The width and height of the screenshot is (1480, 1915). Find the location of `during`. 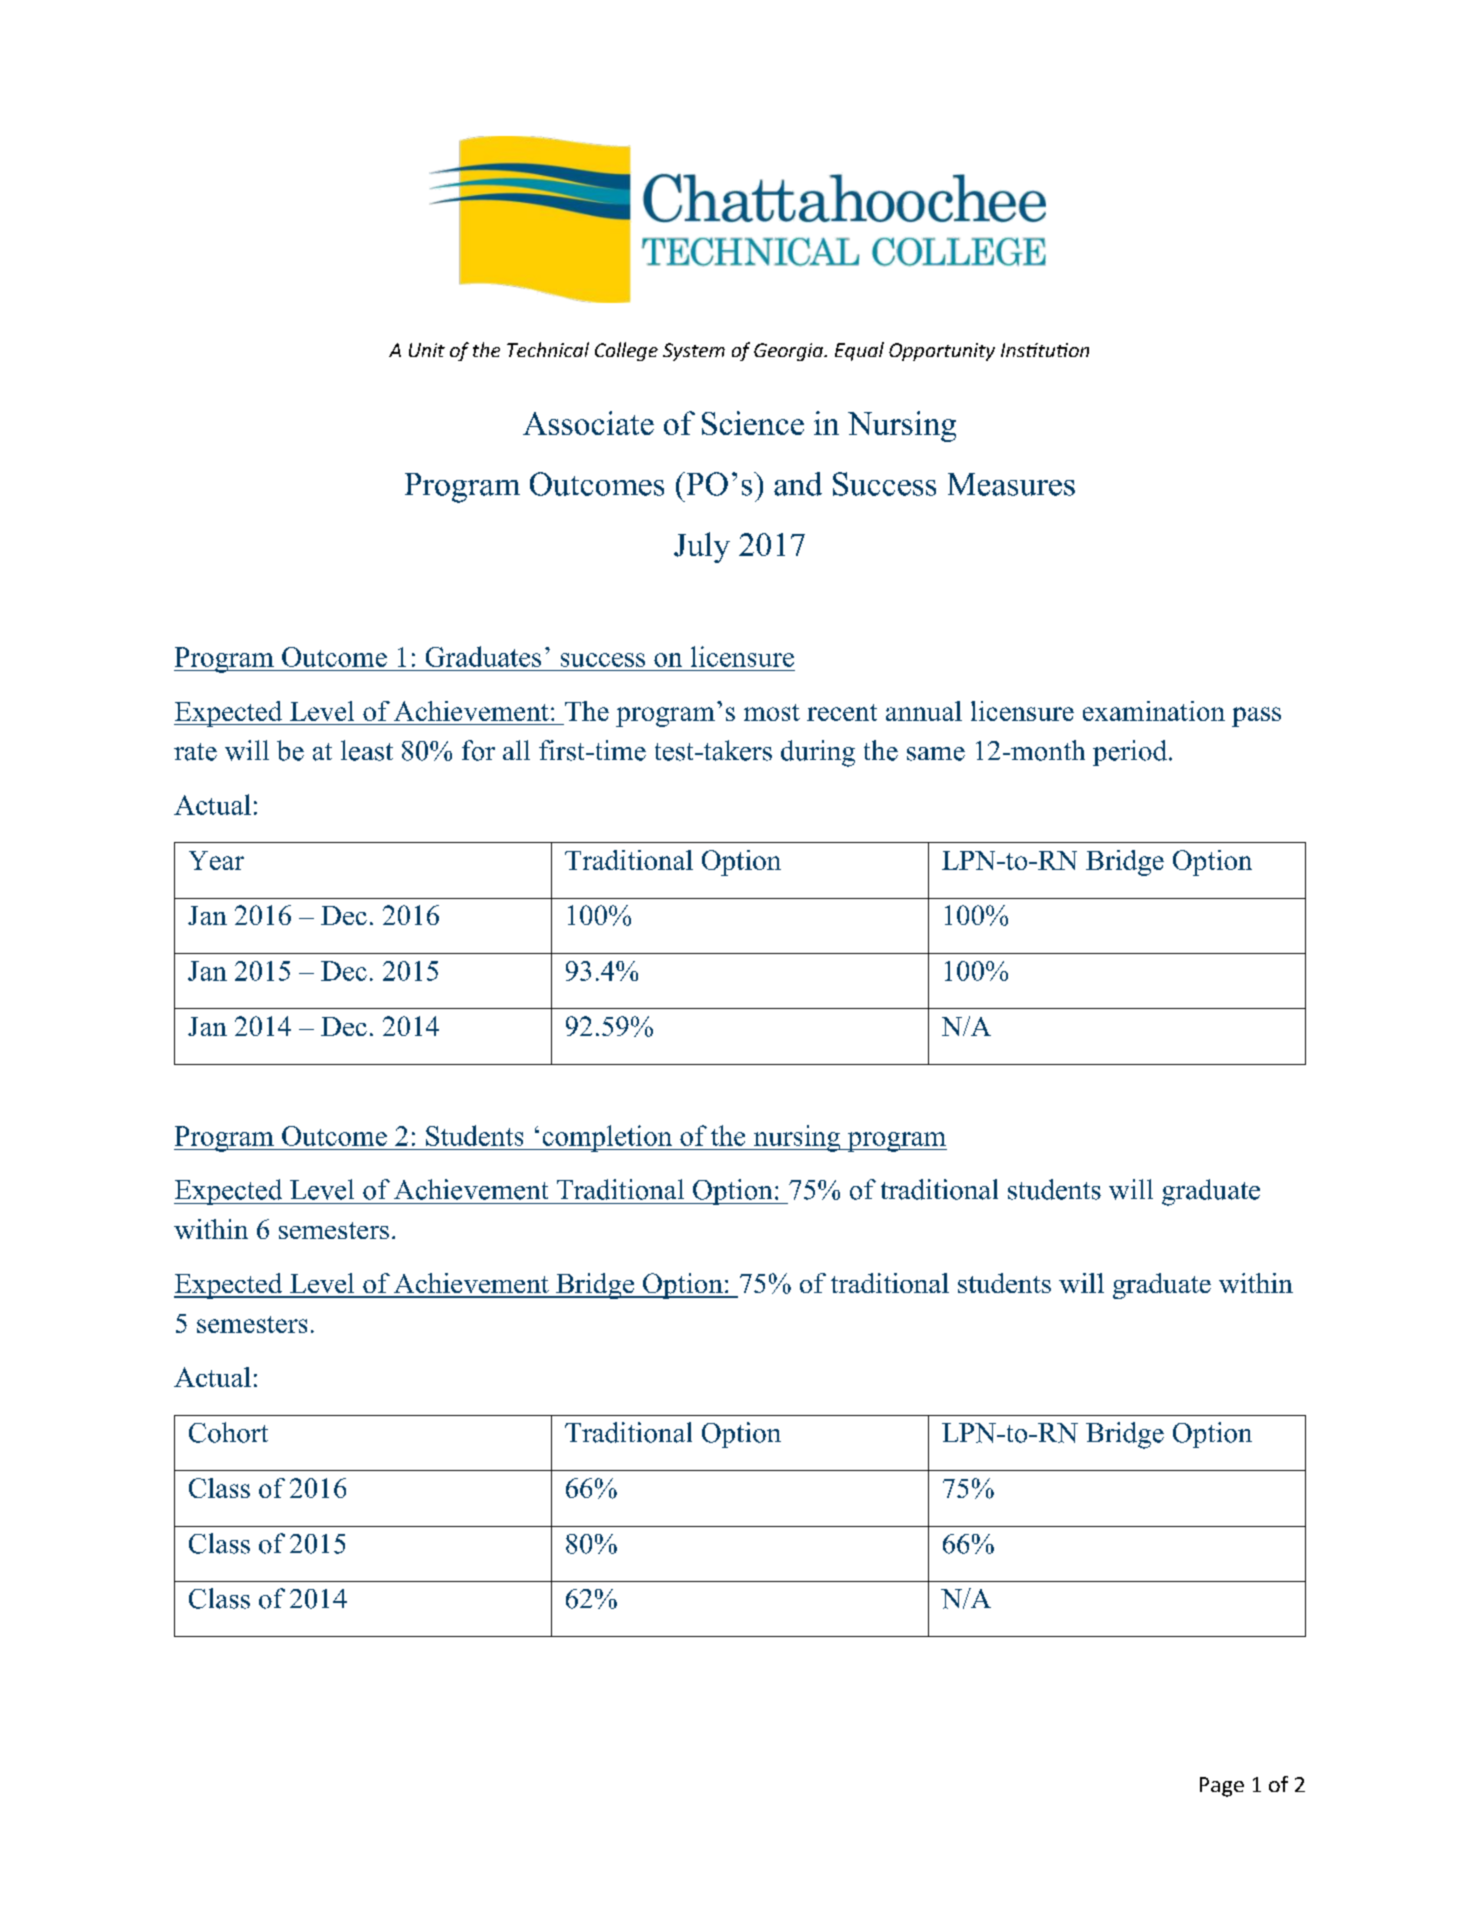

during is located at coordinates (818, 753).
